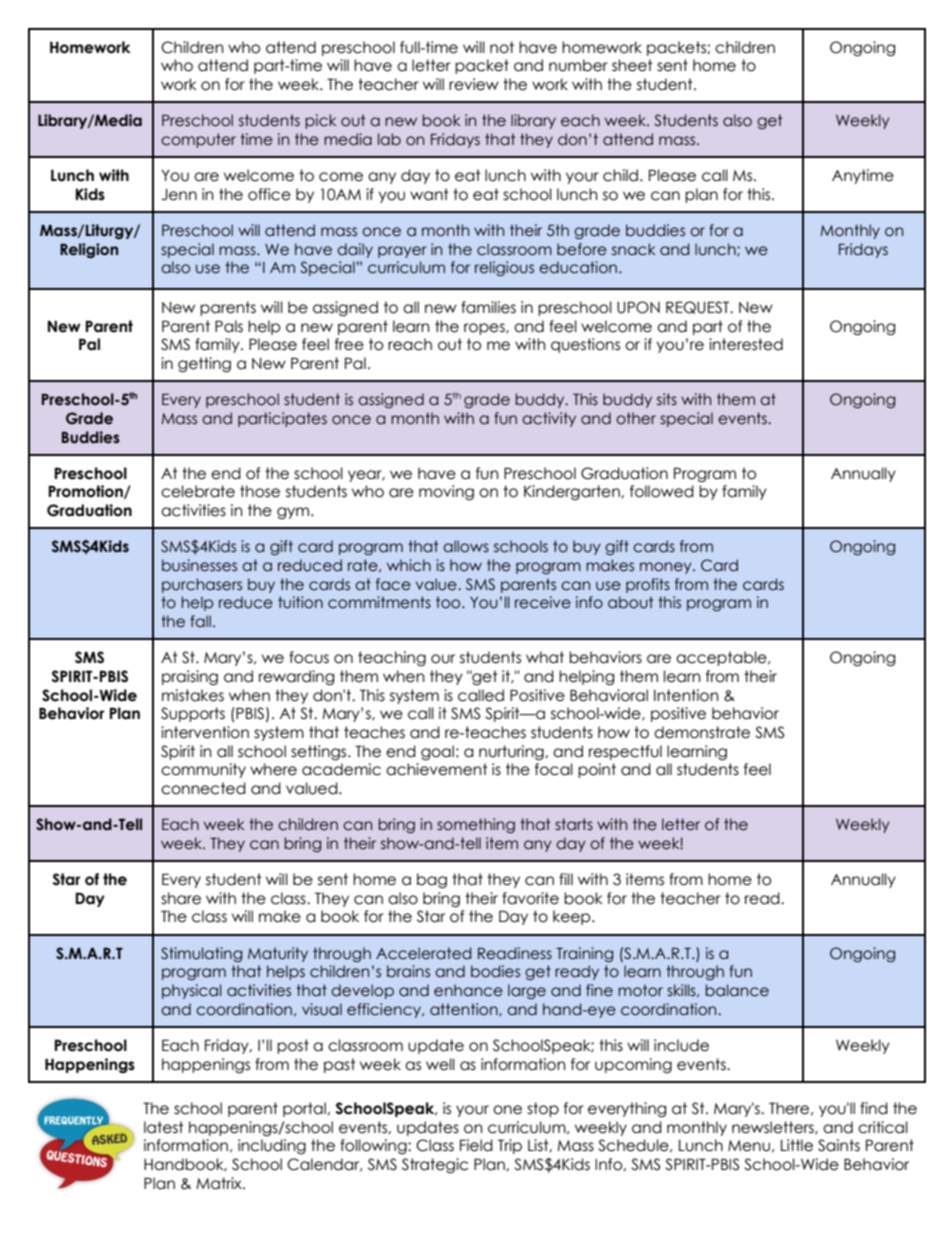  I want to click on latest, so click(164, 1127).
